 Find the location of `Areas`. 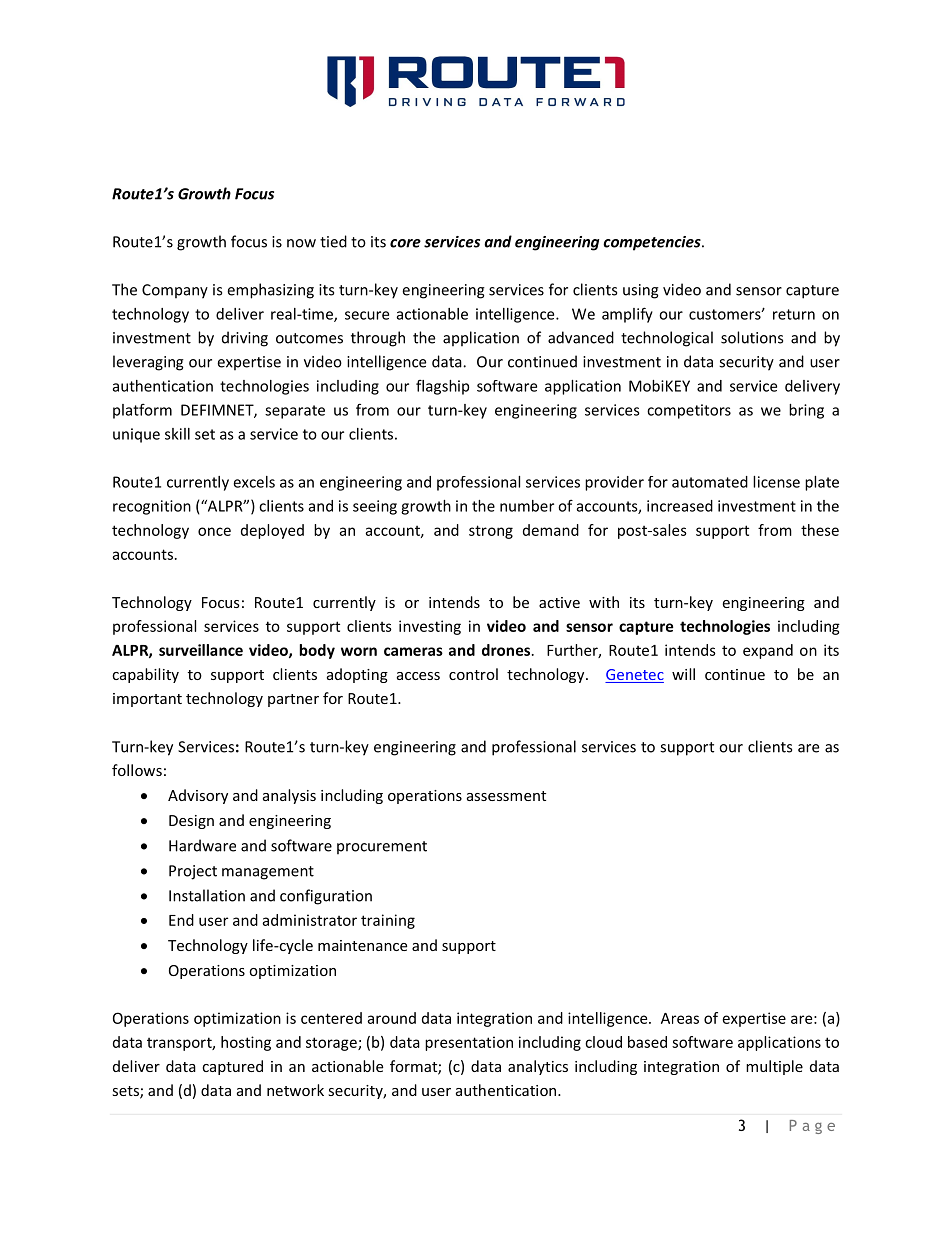

Areas is located at coordinates (680, 1018).
